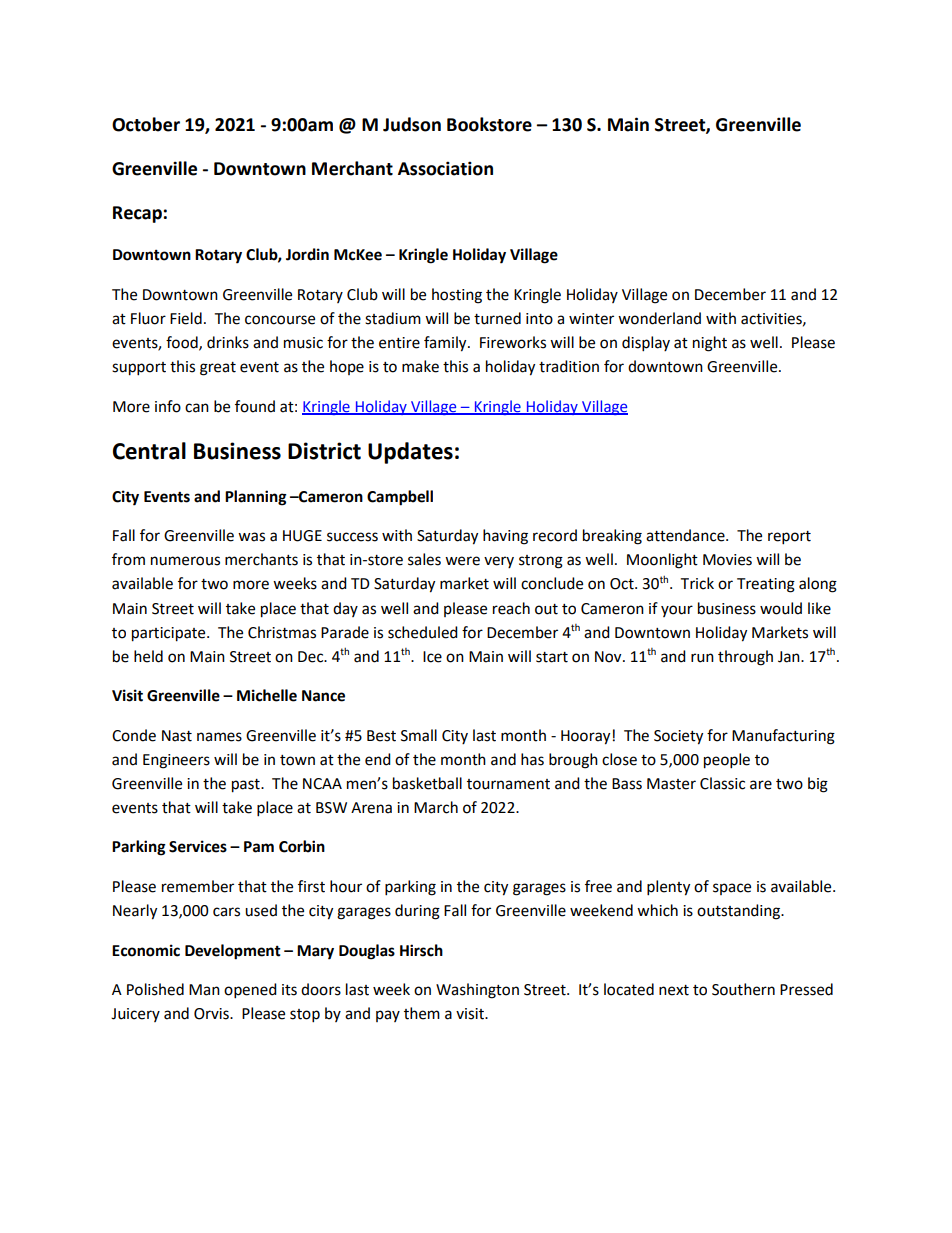 The width and height of the screenshot is (952, 1233). I want to click on Association, so click(445, 168).
